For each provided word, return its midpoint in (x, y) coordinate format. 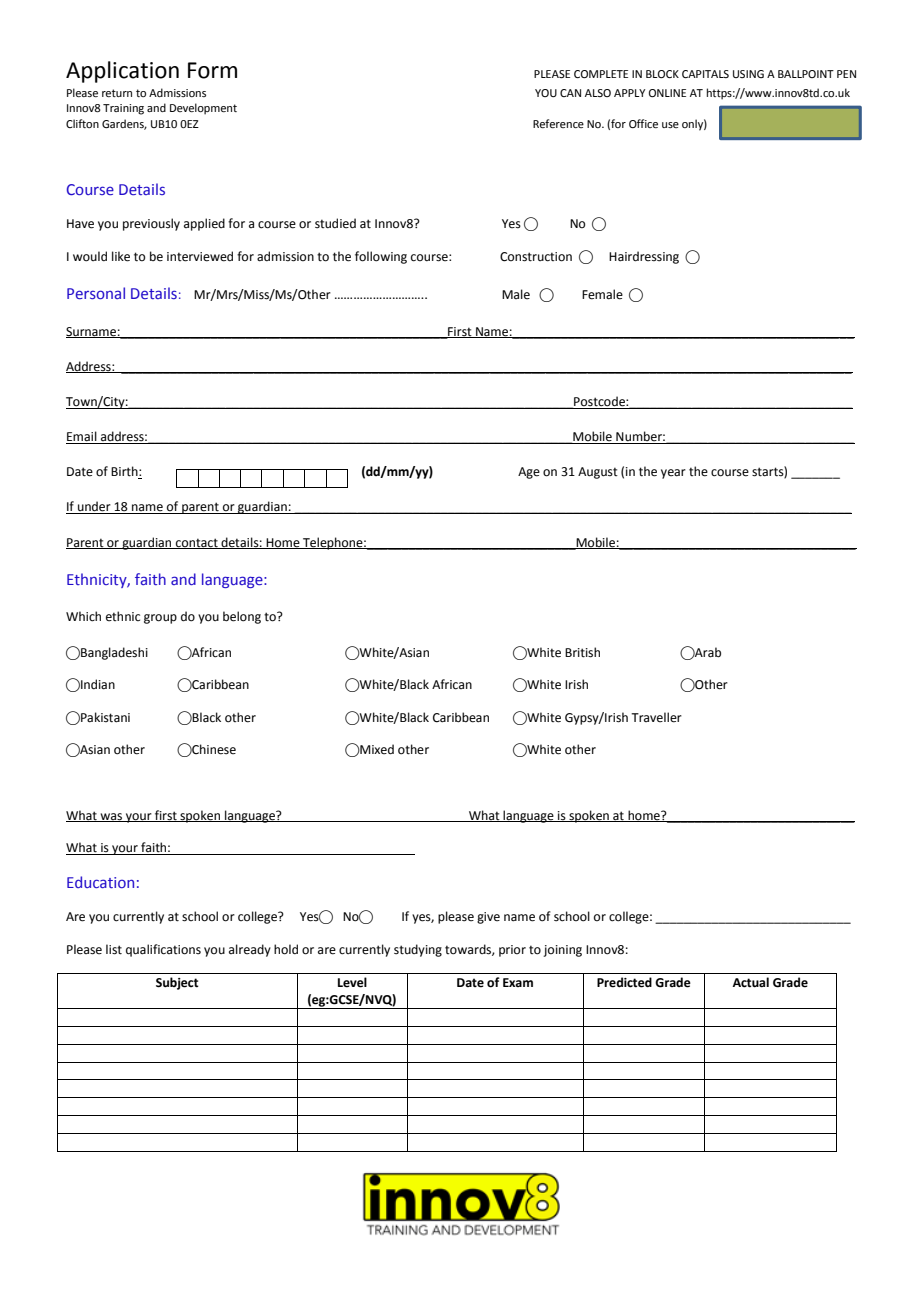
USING (748, 74)
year (673, 474)
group (160, 619)
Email (82, 437)
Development (203, 109)
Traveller (656, 717)
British (582, 652)
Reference (558, 123)
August (598, 473)
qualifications (163, 950)
